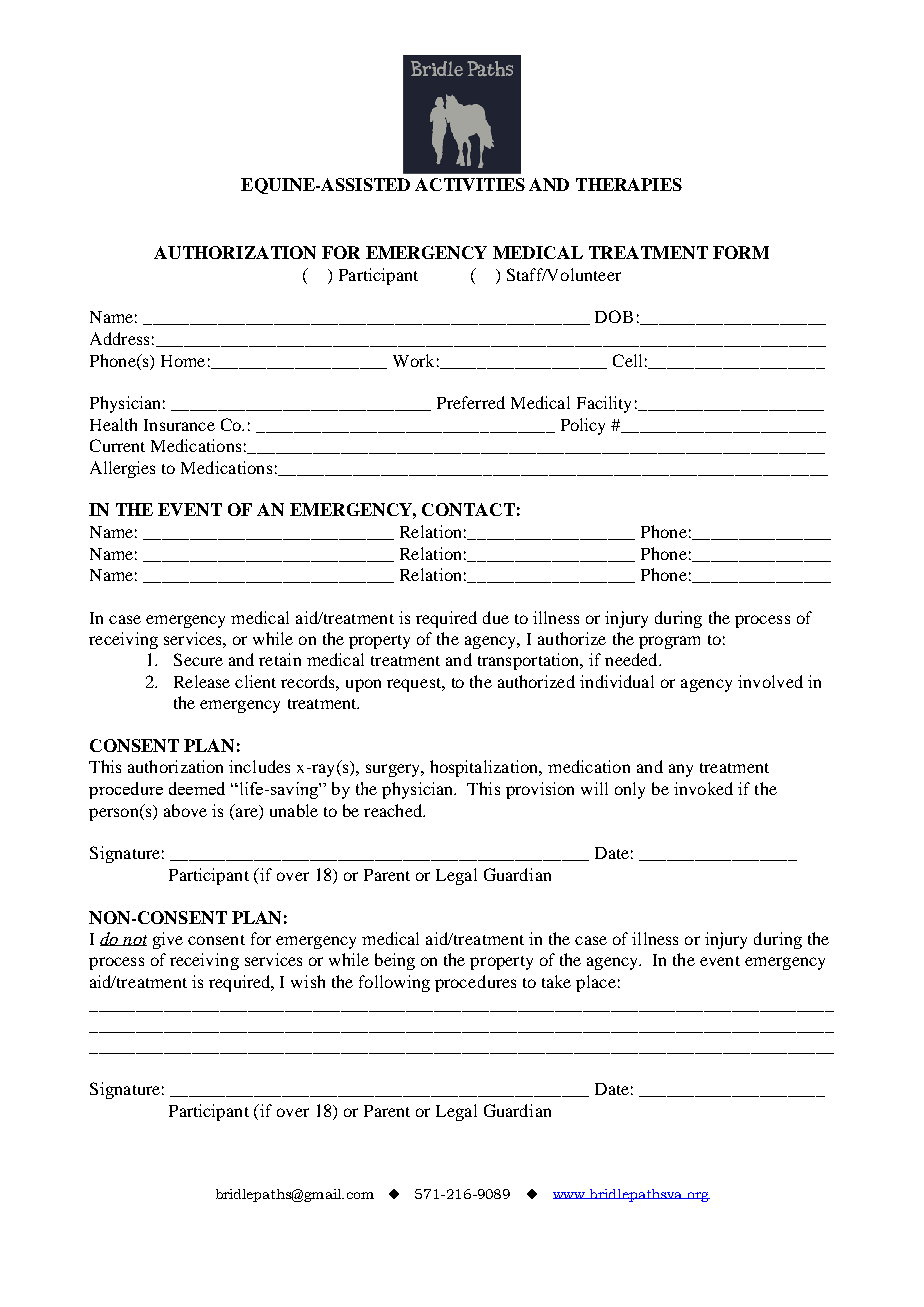 This screenshot has width=924, height=1307. What do you see at coordinates (496, 617) in the screenshot?
I see `due` at bounding box center [496, 617].
